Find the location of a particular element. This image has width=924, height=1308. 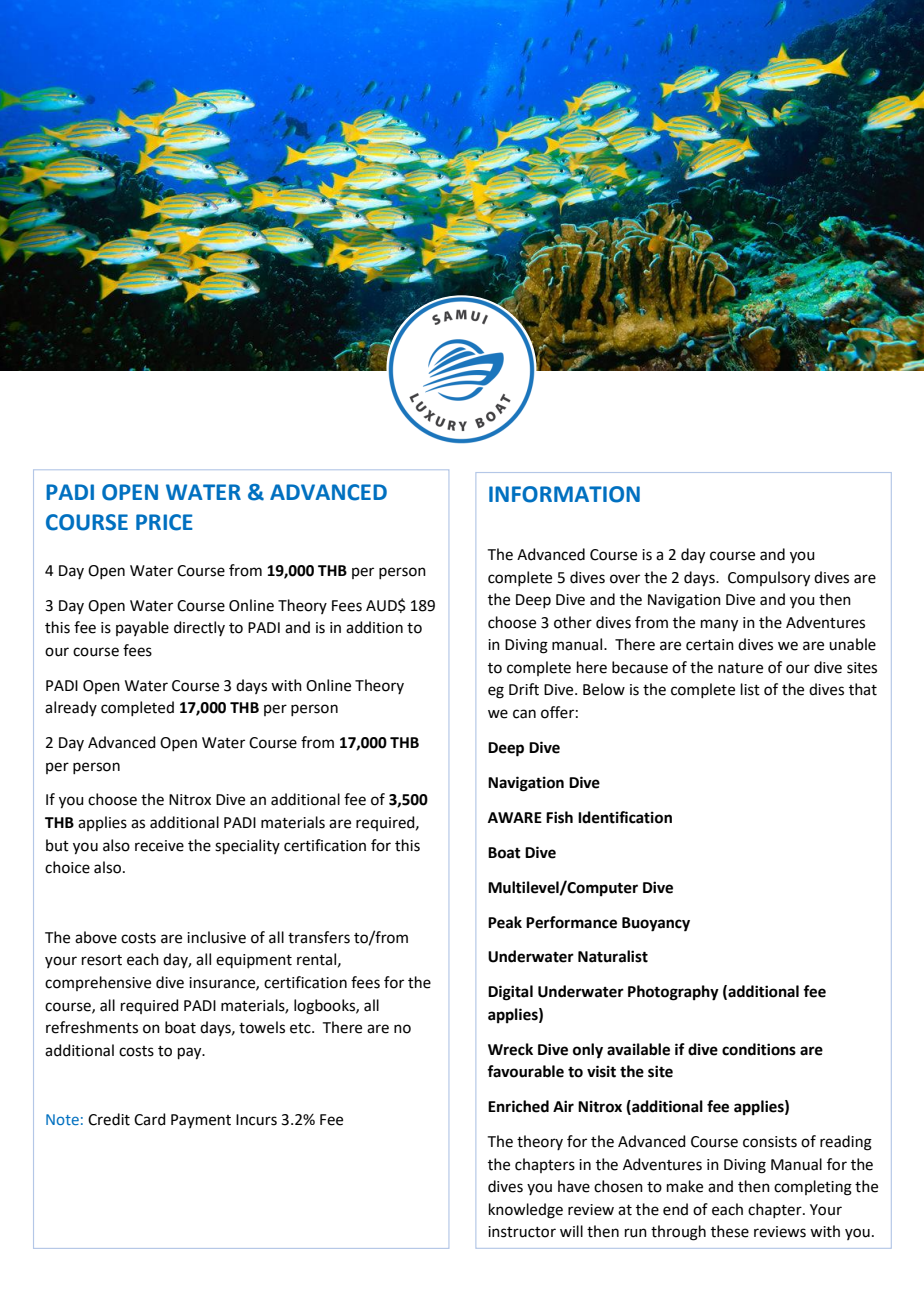

already is located at coordinates (71, 708).
